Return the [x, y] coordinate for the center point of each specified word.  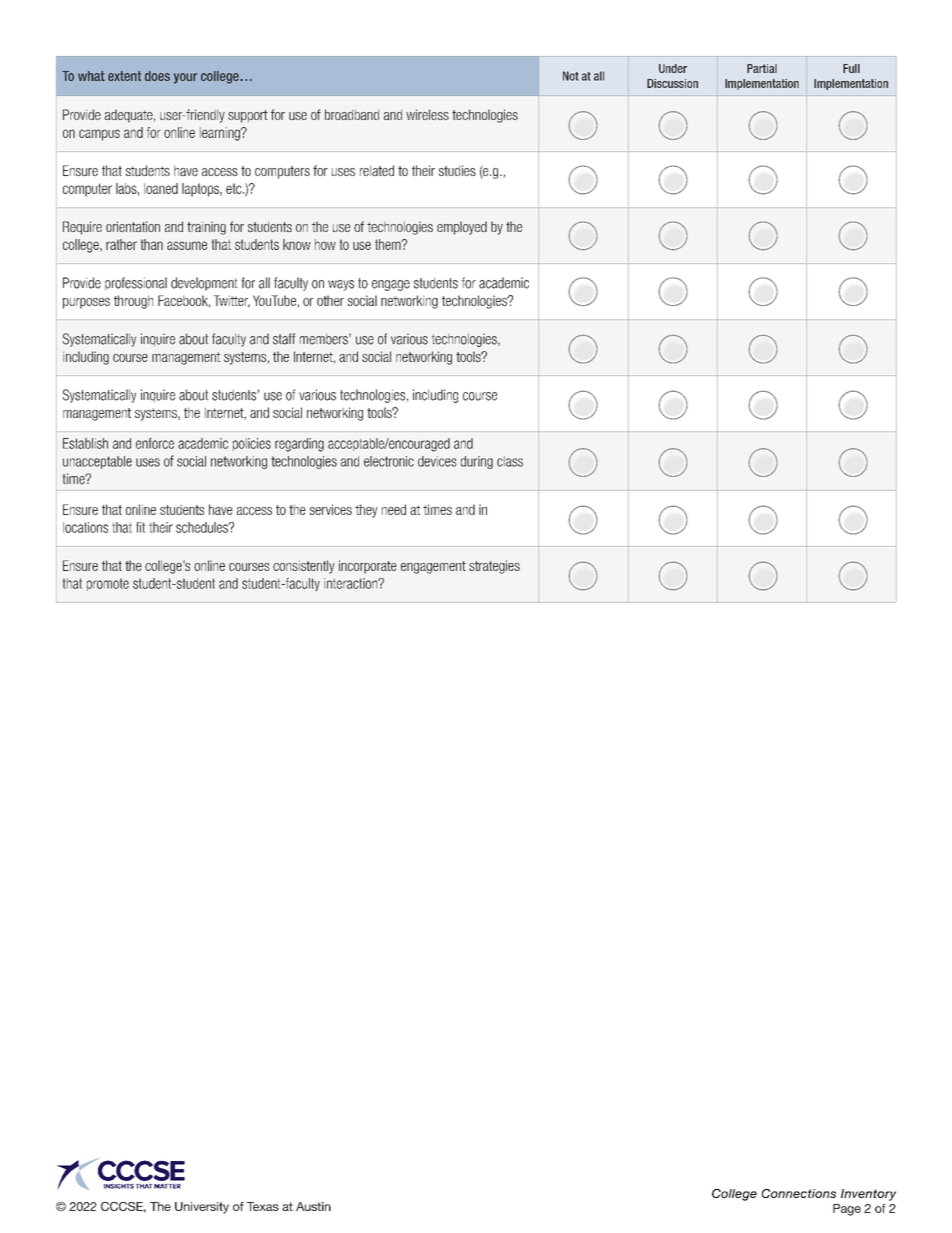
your [185, 78]
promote [108, 584]
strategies [494, 567]
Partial [762, 68]
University [202, 1208]
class [510, 461]
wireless [427, 114]
